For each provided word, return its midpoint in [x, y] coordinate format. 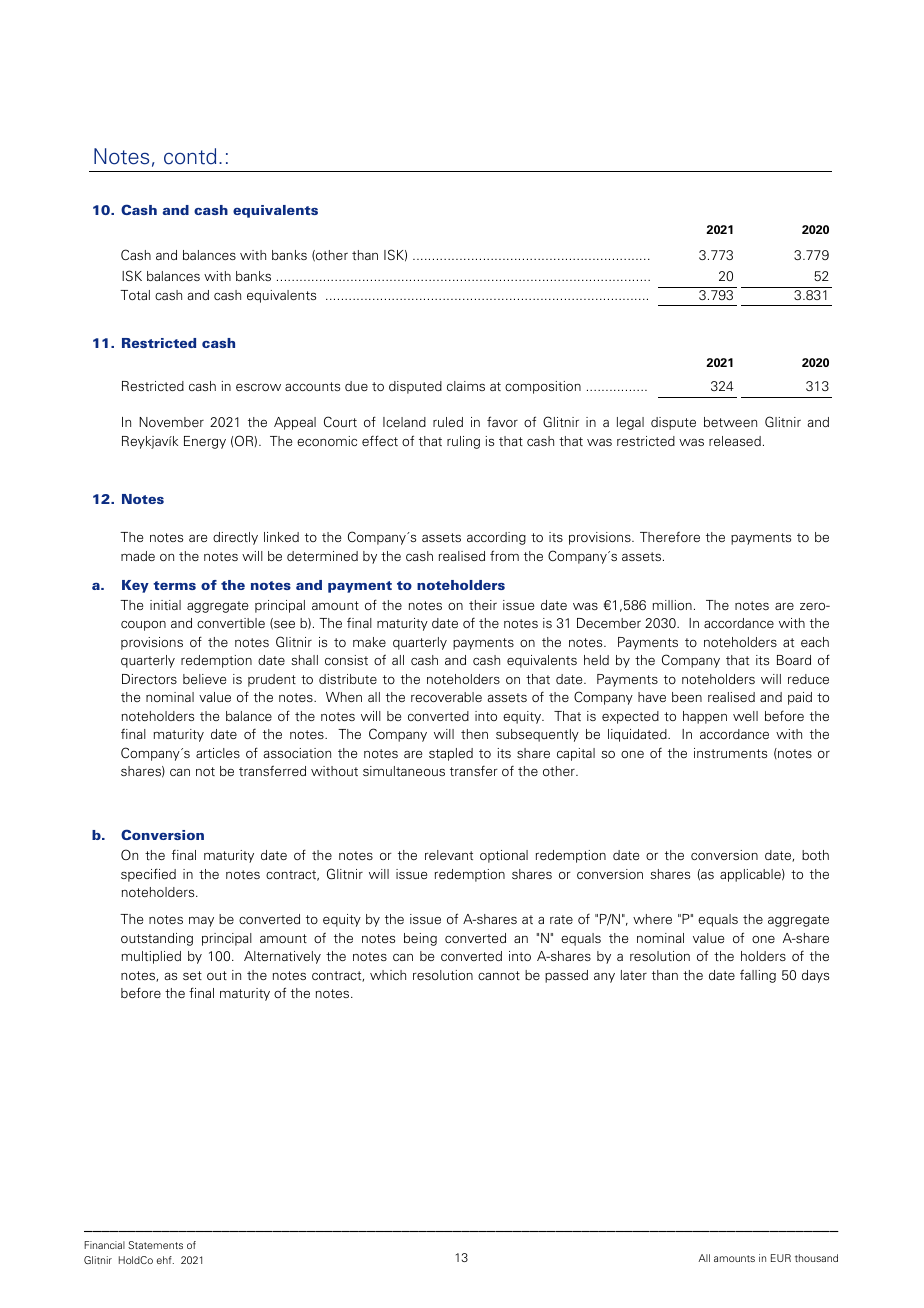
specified [148, 875]
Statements [155, 1245]
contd [190, 156]
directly [235, 538]
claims [466, 386]
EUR [781, 1258]
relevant [449, 855]
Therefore [670, 536]
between [730, 422]
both [815, 855]
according [496, 538]
